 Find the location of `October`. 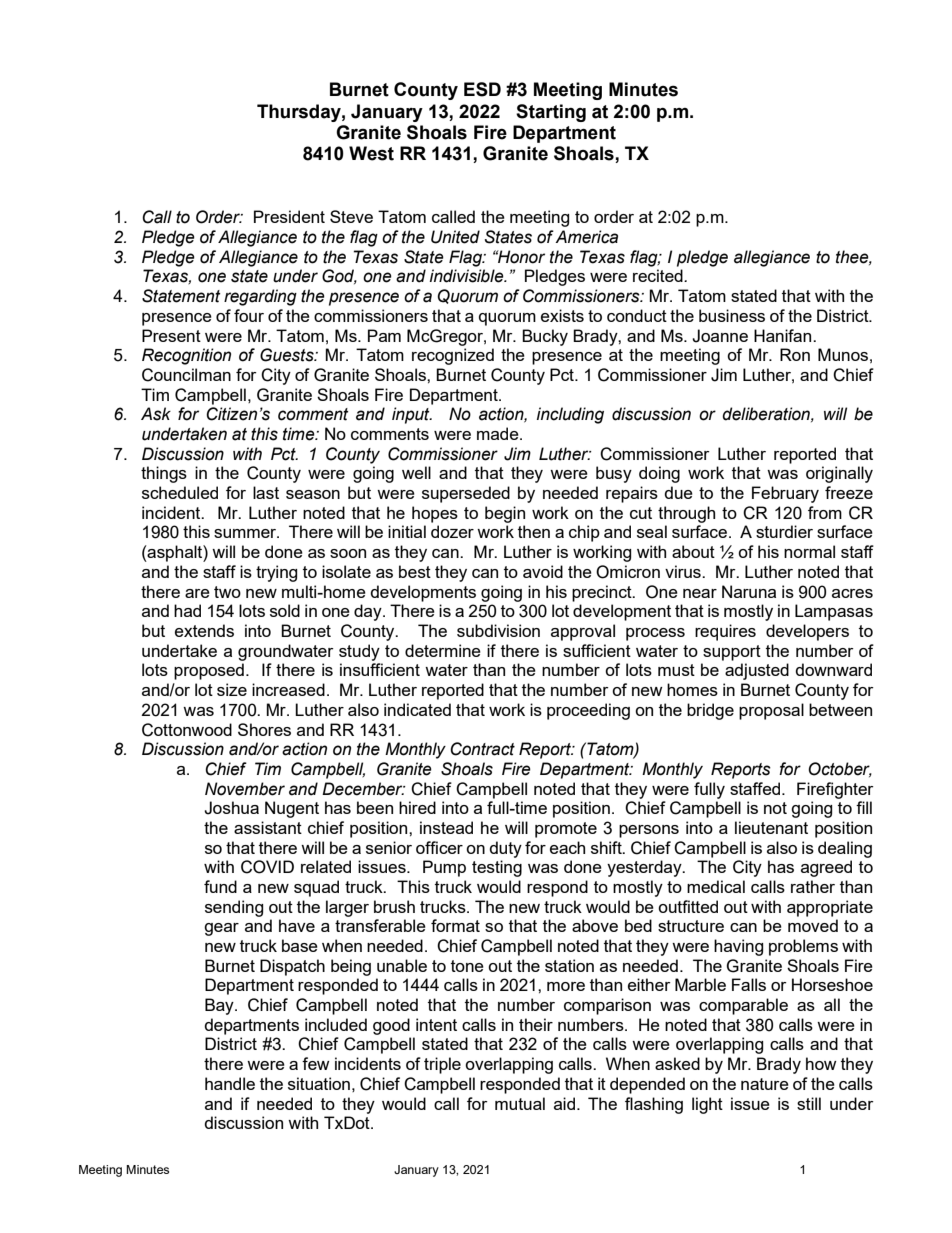

October is located at coordinates (840, 769).
